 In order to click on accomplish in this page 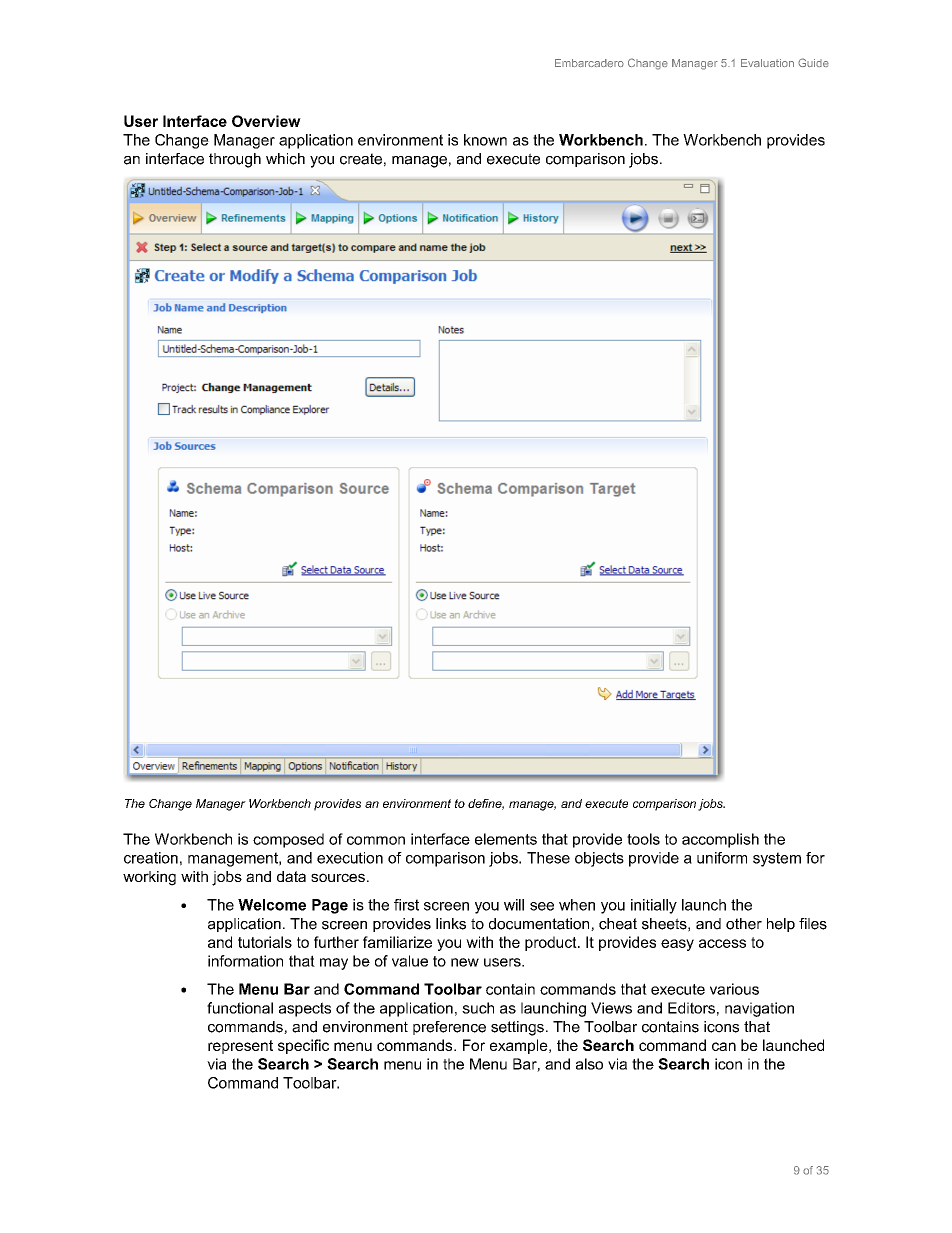, I will do `click(720, 840)`.
